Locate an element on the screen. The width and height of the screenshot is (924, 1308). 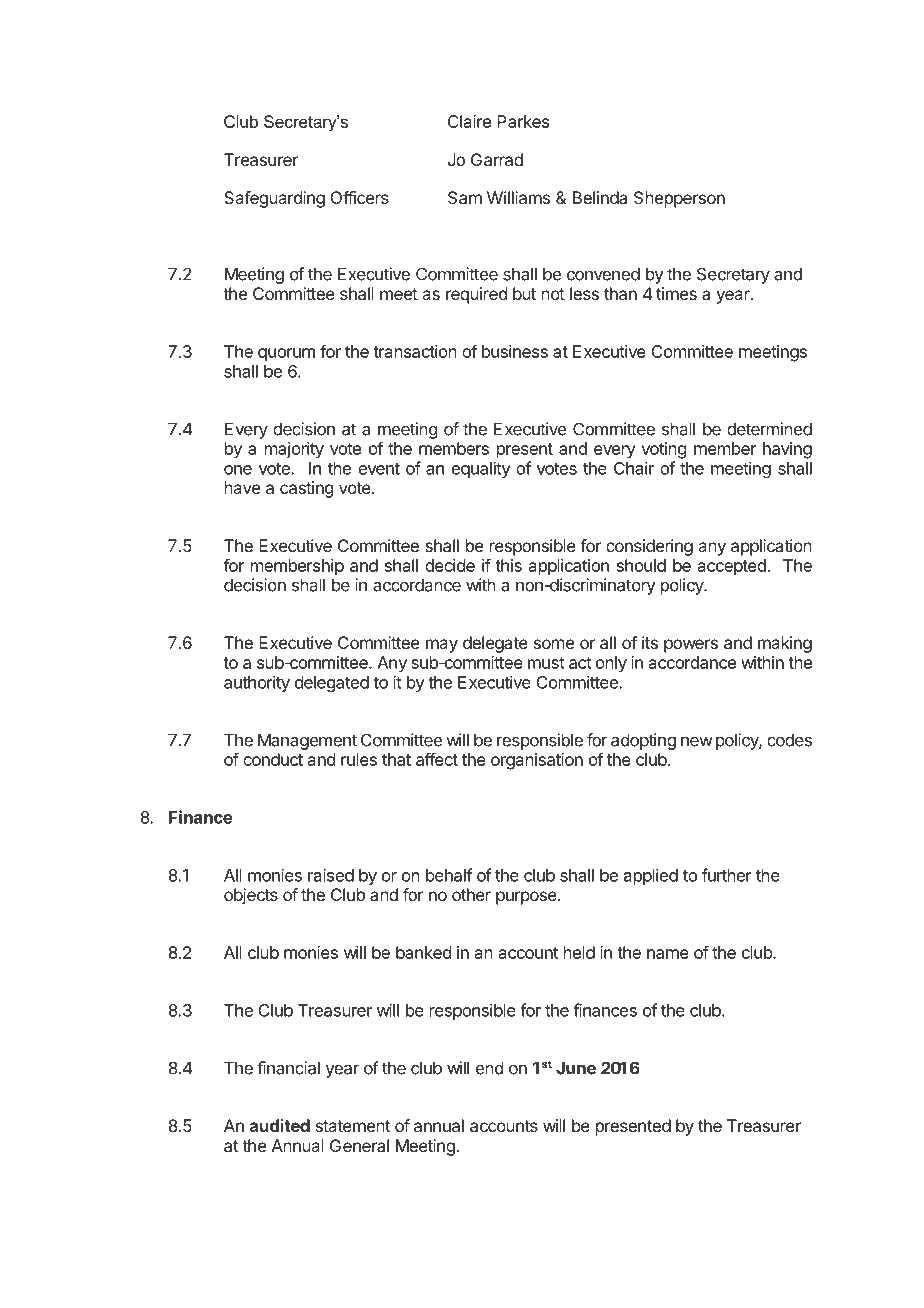
purpose is located at coordinates (527, 898).
